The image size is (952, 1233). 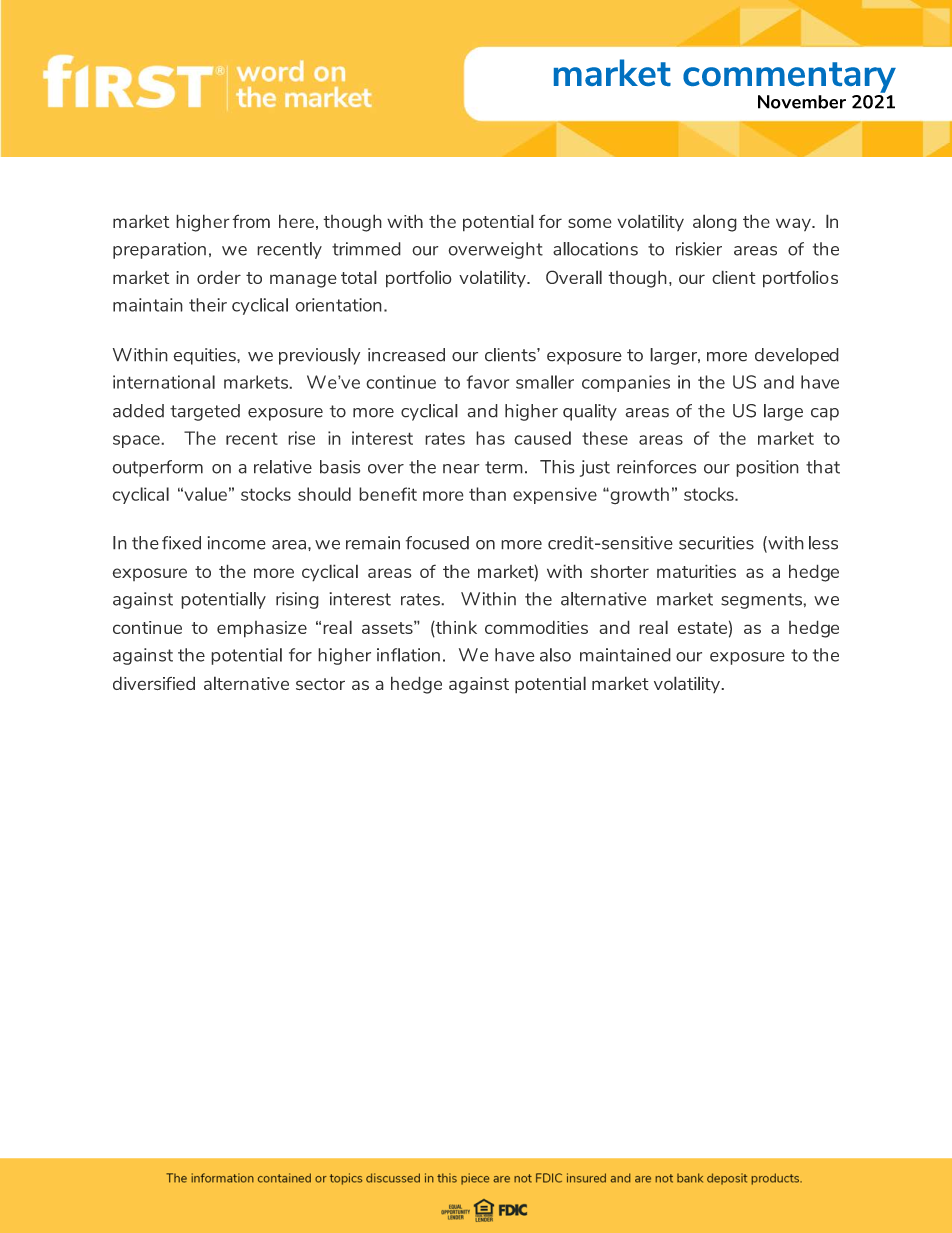 I want to click on allocations, so click(x=595, y=249).
